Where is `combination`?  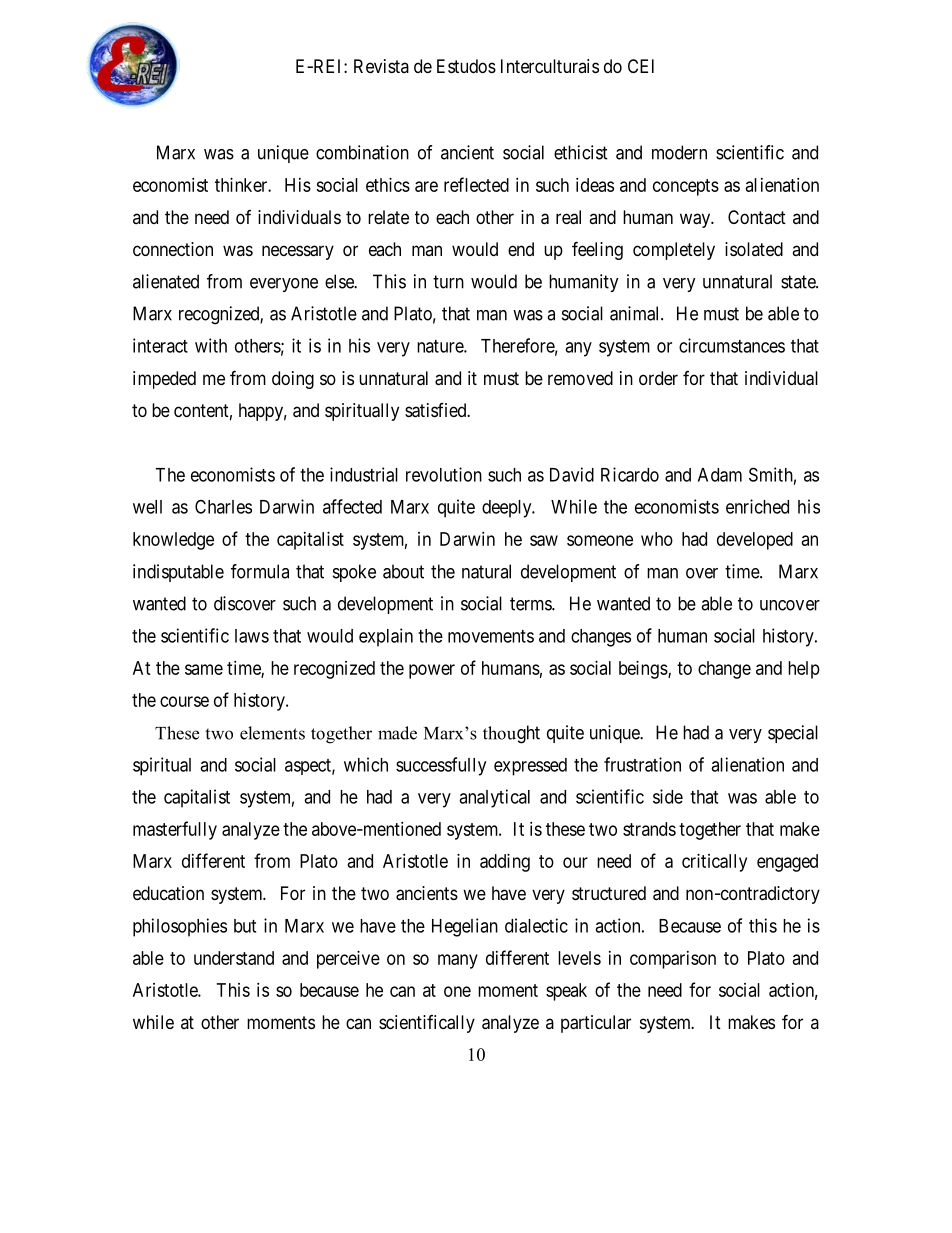
combination is located at coordinates (362, 152).
